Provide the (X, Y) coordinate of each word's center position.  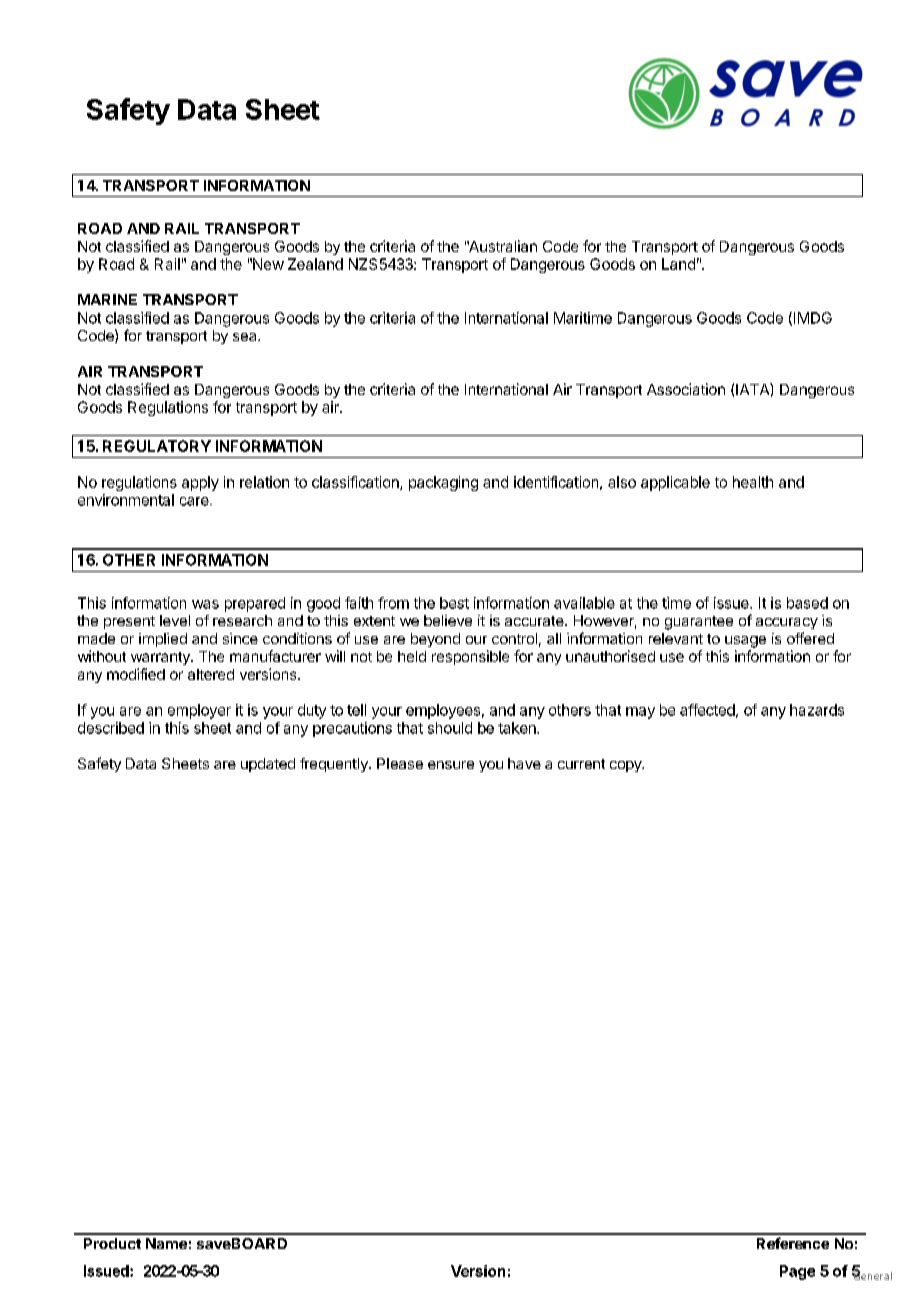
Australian (502, 246)
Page (797, 1272)
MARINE (107, 299)
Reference (793, 1243)
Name (166, 1243)
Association (686, 389)
